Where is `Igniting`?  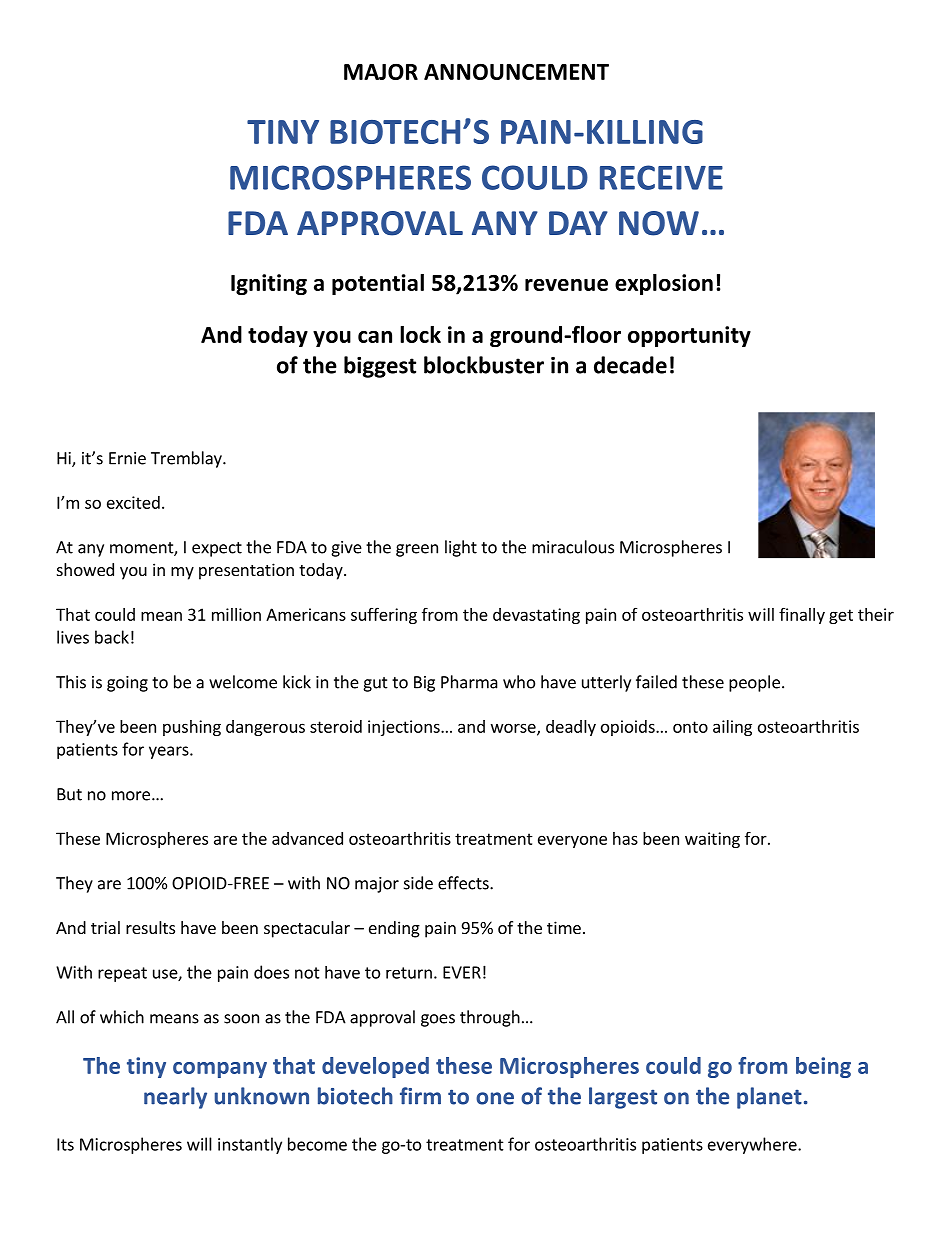
Igniting is located at coordinates (269, 284).
